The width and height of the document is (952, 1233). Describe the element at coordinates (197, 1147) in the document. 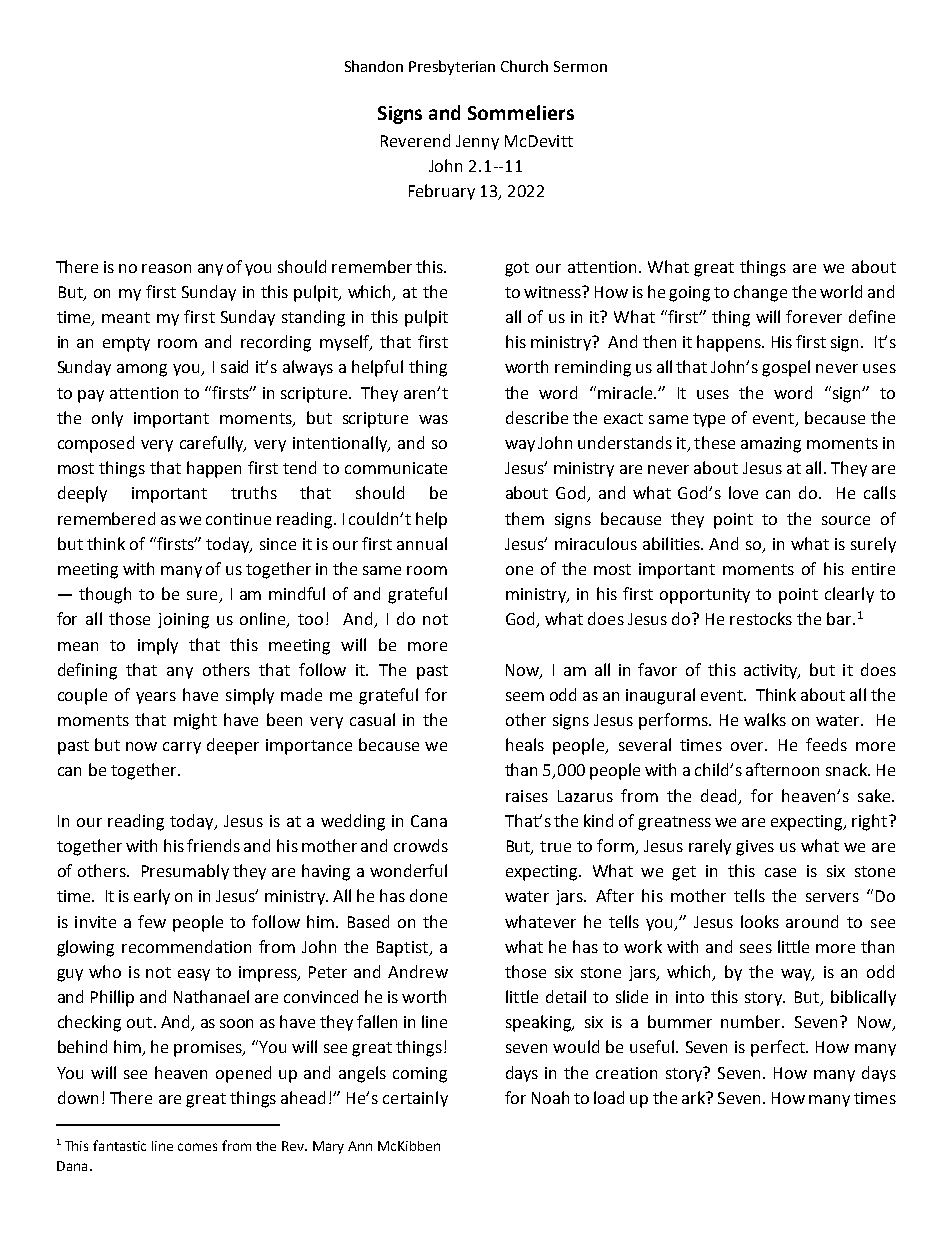

I see `comes` at that location.
